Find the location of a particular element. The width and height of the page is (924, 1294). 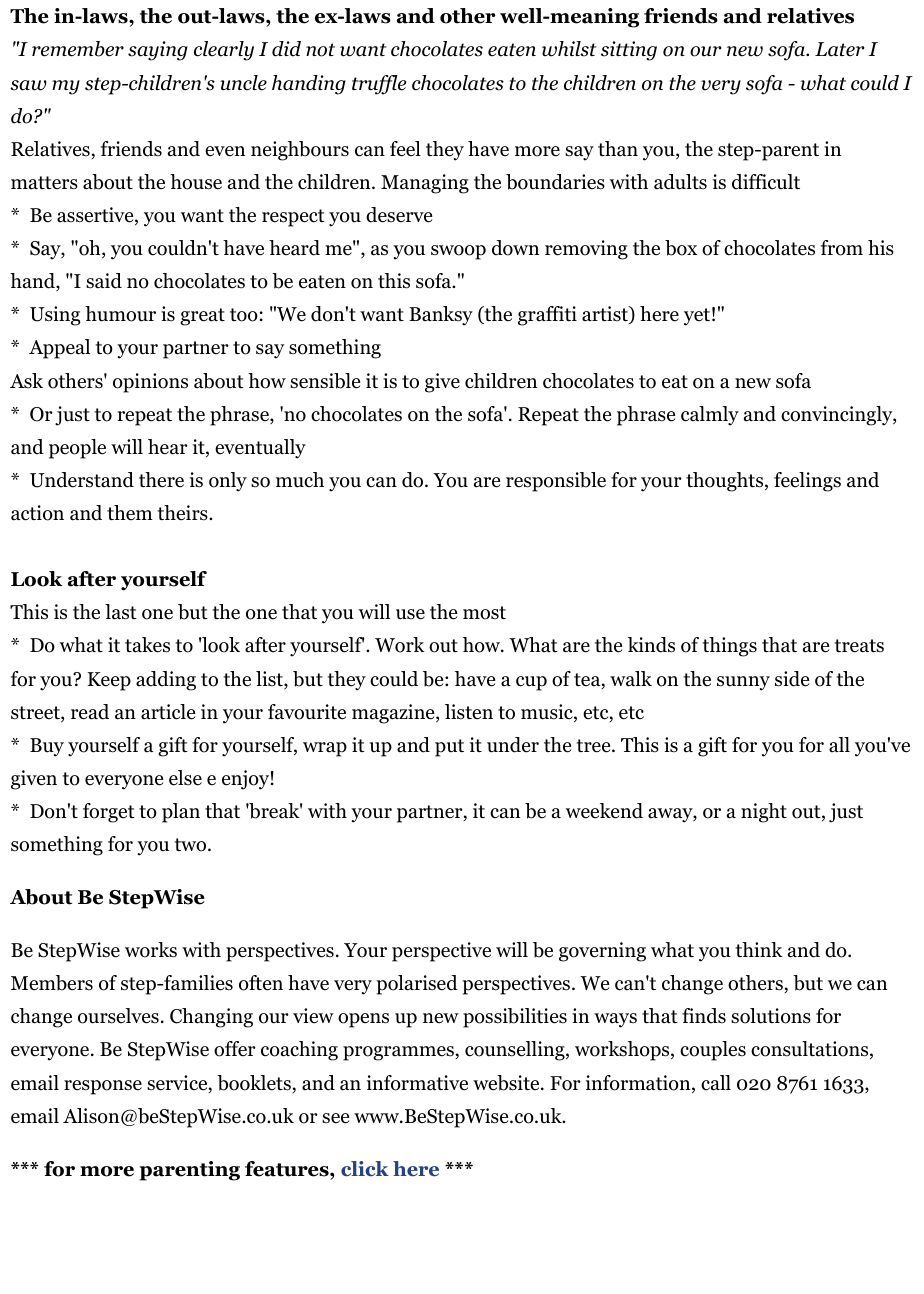

night is located at coordinates (764, 813).
